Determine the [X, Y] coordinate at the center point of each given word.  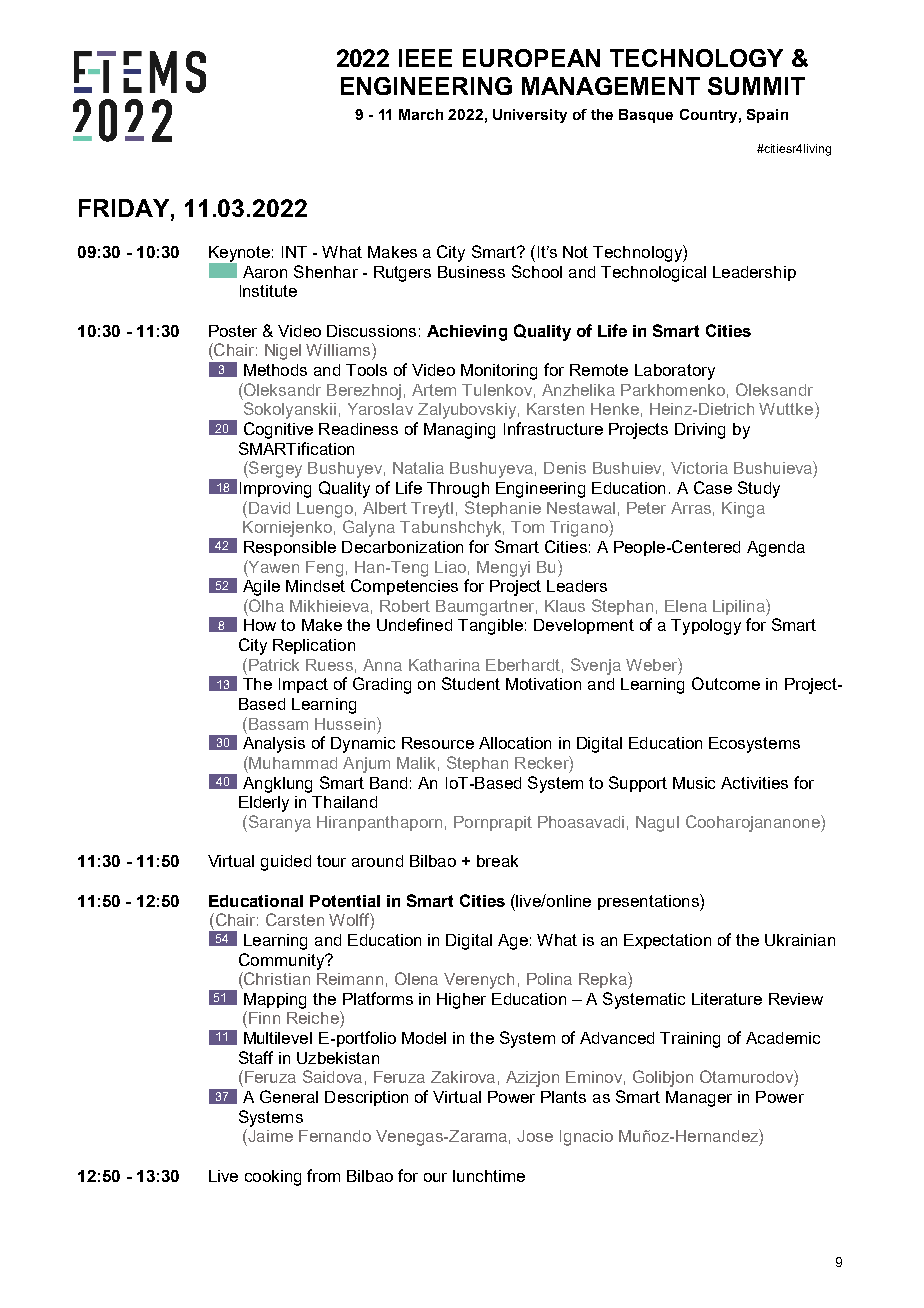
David [269, 508]
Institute [268, 291]
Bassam [278, 724]
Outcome [726, 683]
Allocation [515, 743]
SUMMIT [756, 86]
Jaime [269, 1135]
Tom [527, 527]
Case [713, 487]
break [497, 861]
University [530, 116]
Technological [653, 274]
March [421, 114]
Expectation [667, 941]
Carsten [295, 919]
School [537, 271]
